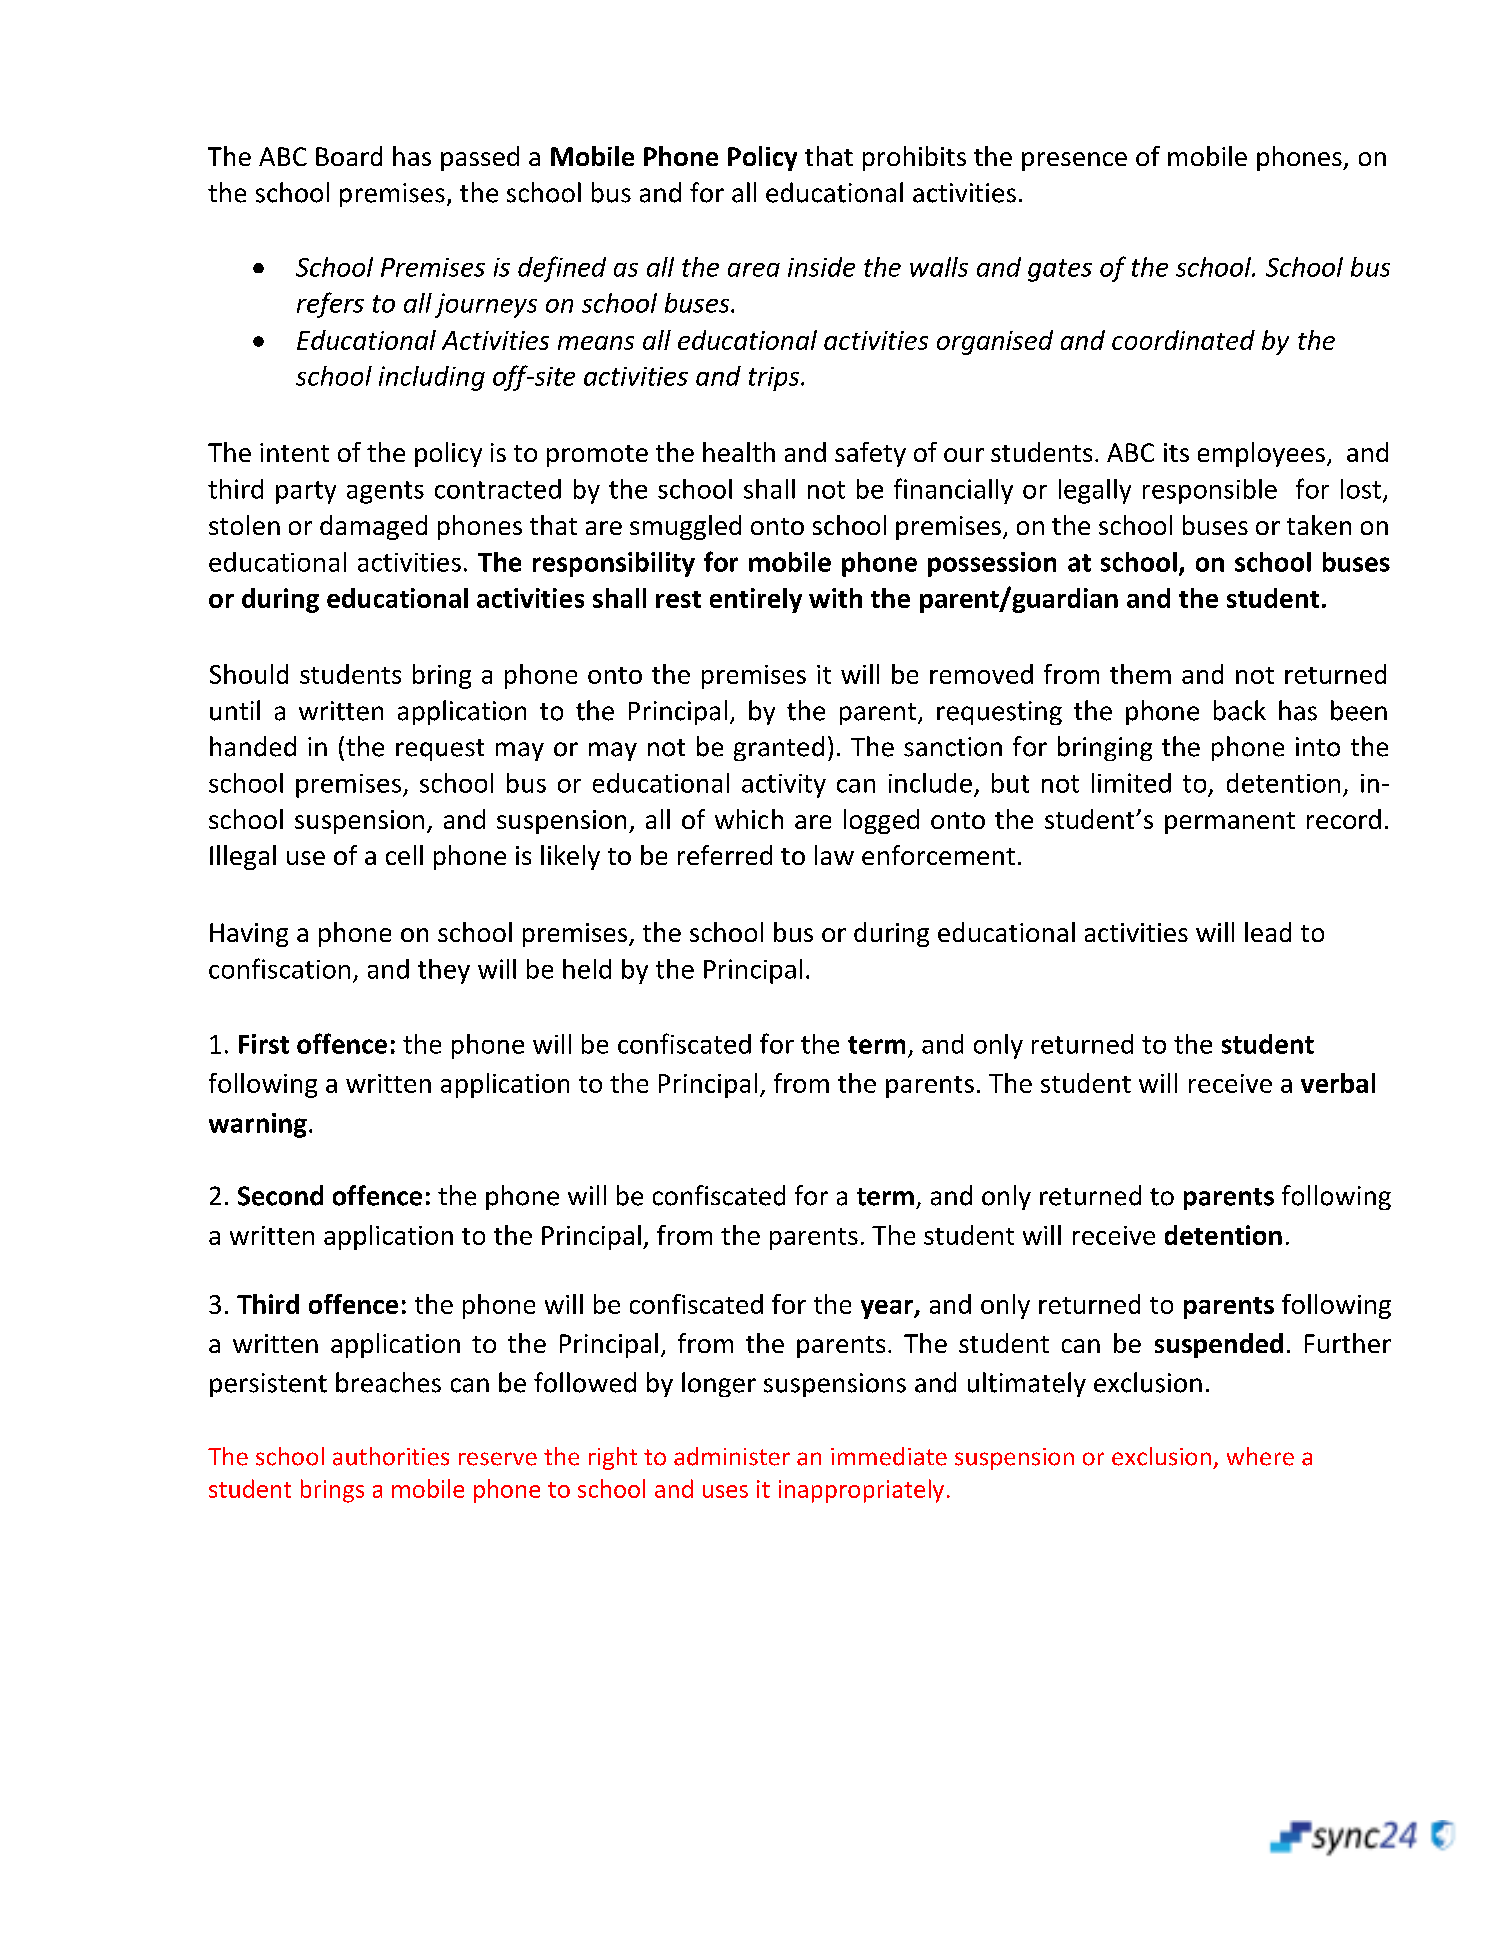  What do you see at coordinates (1074, 161) in the document?
I see `presence` at bounding box center [1074, 161].
